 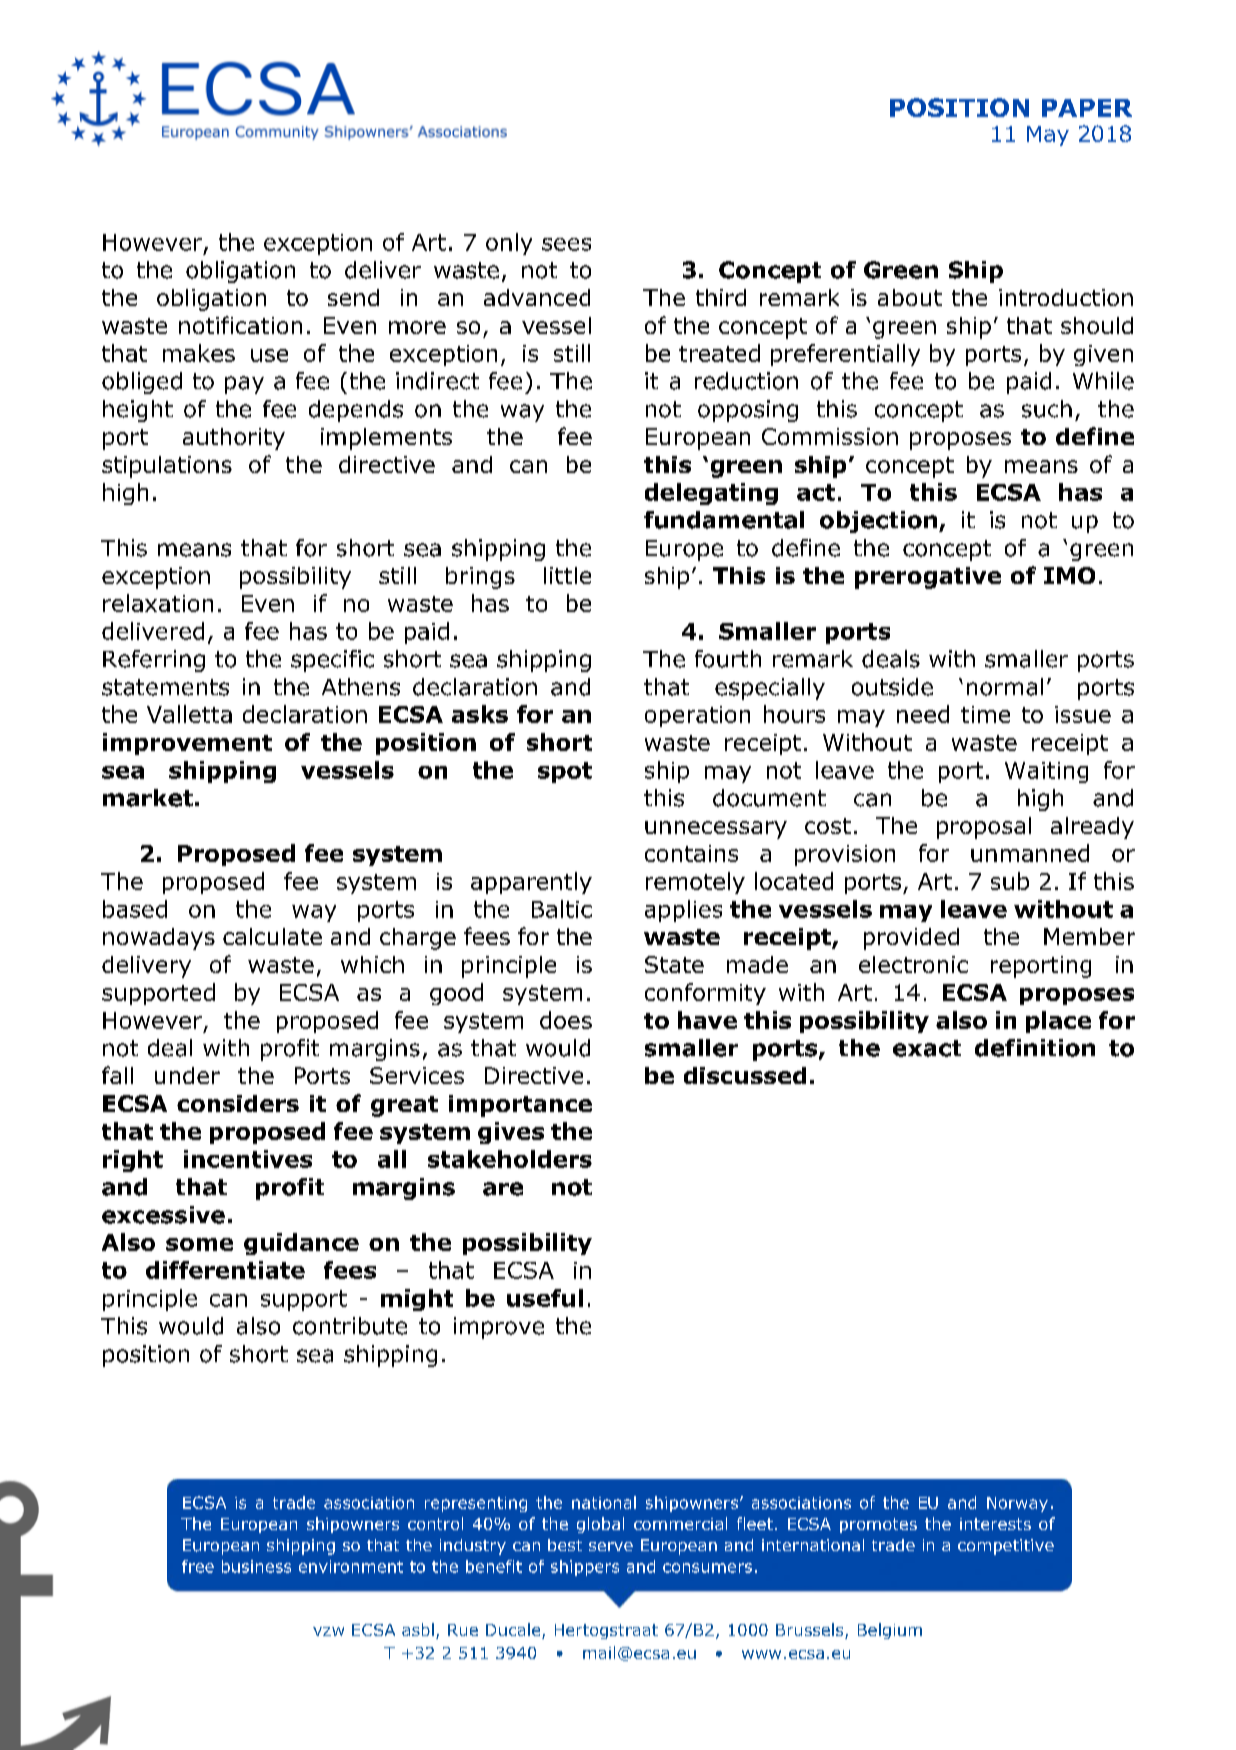 What do you see at coordinates (1010, 881) in the image?
I see `sub` at bounding box center [1010, 881].
